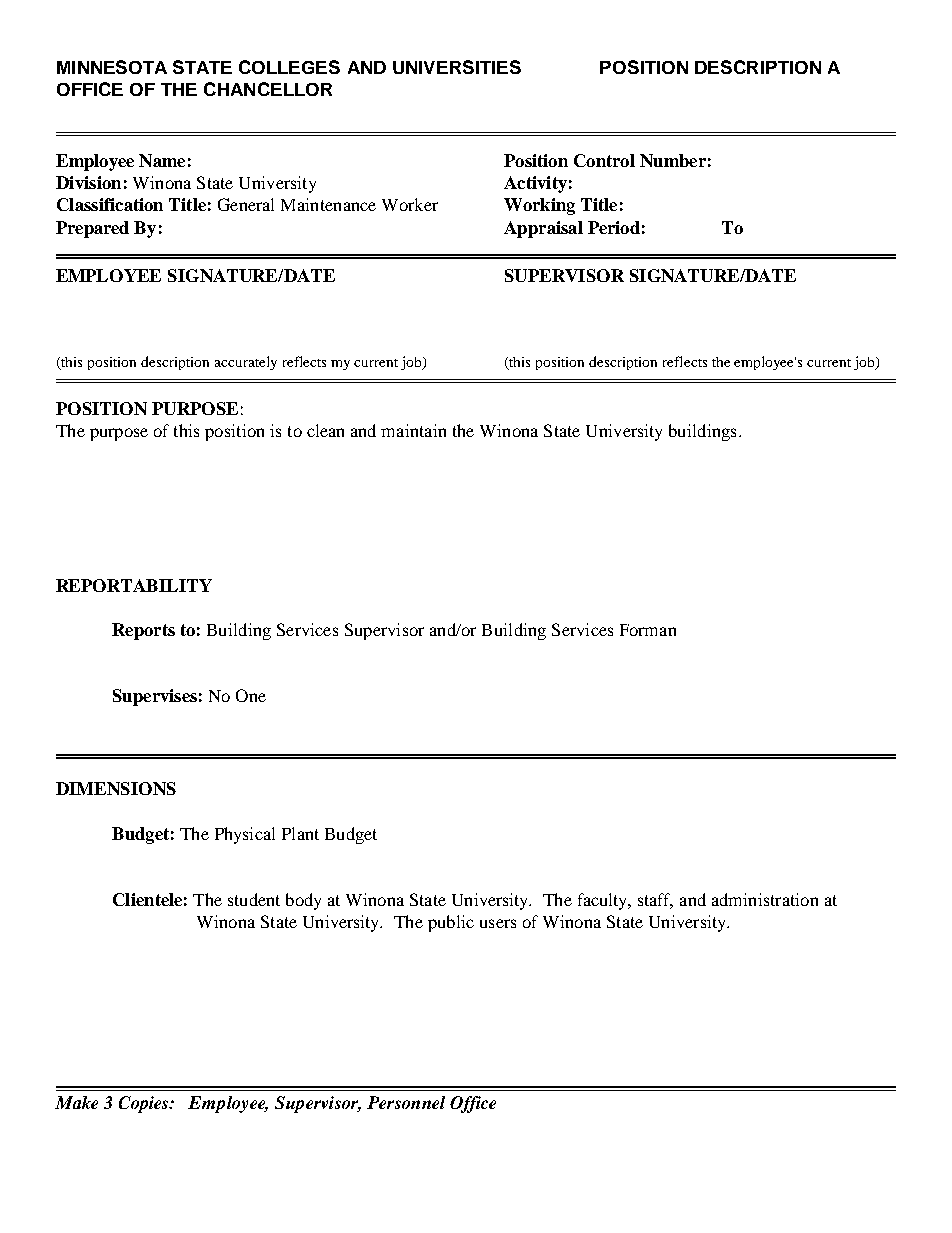  I want to click on MINNESOTA, so click(112, 67).
